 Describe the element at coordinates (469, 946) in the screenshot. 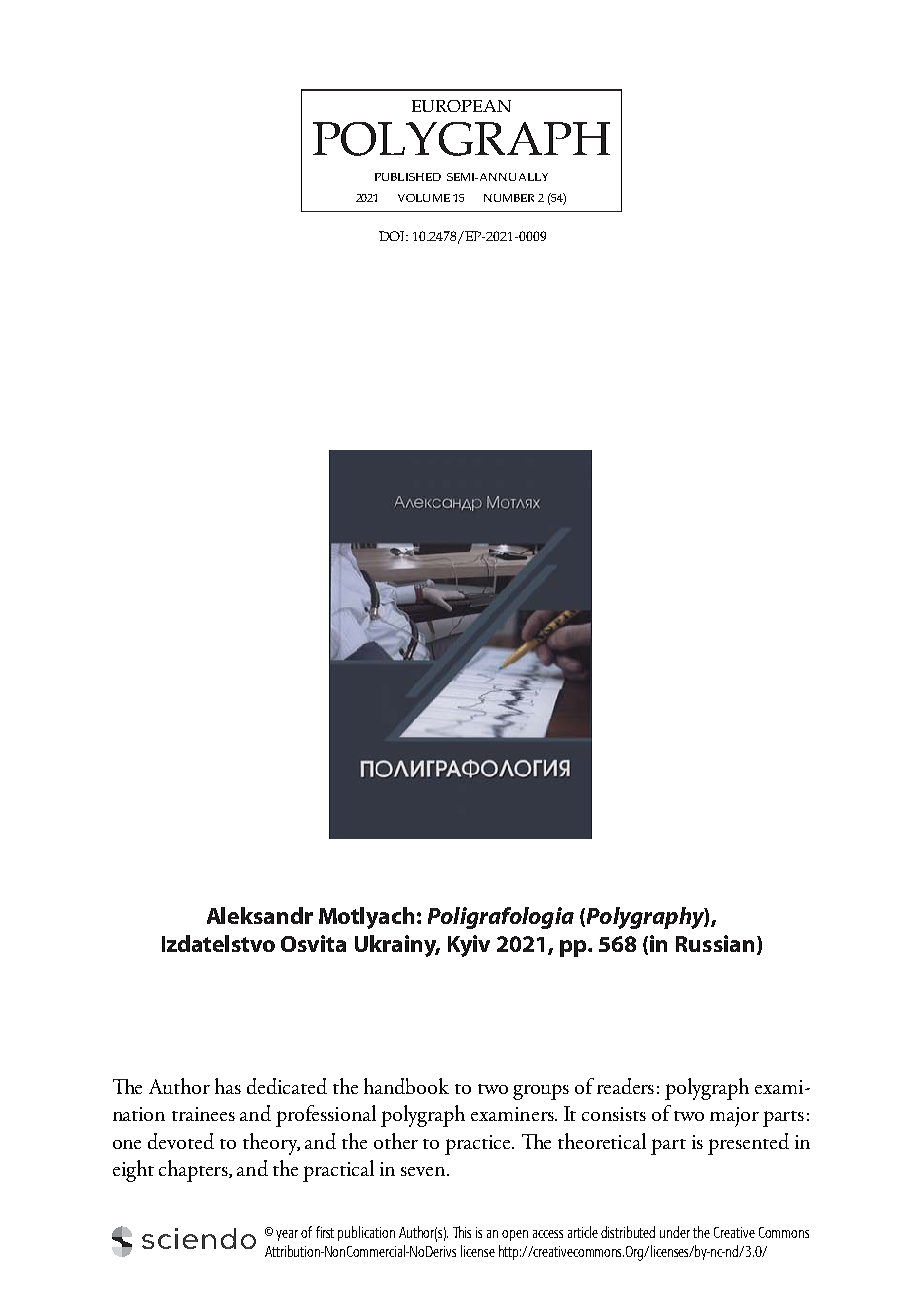

I see `Kyiv` at that location.
